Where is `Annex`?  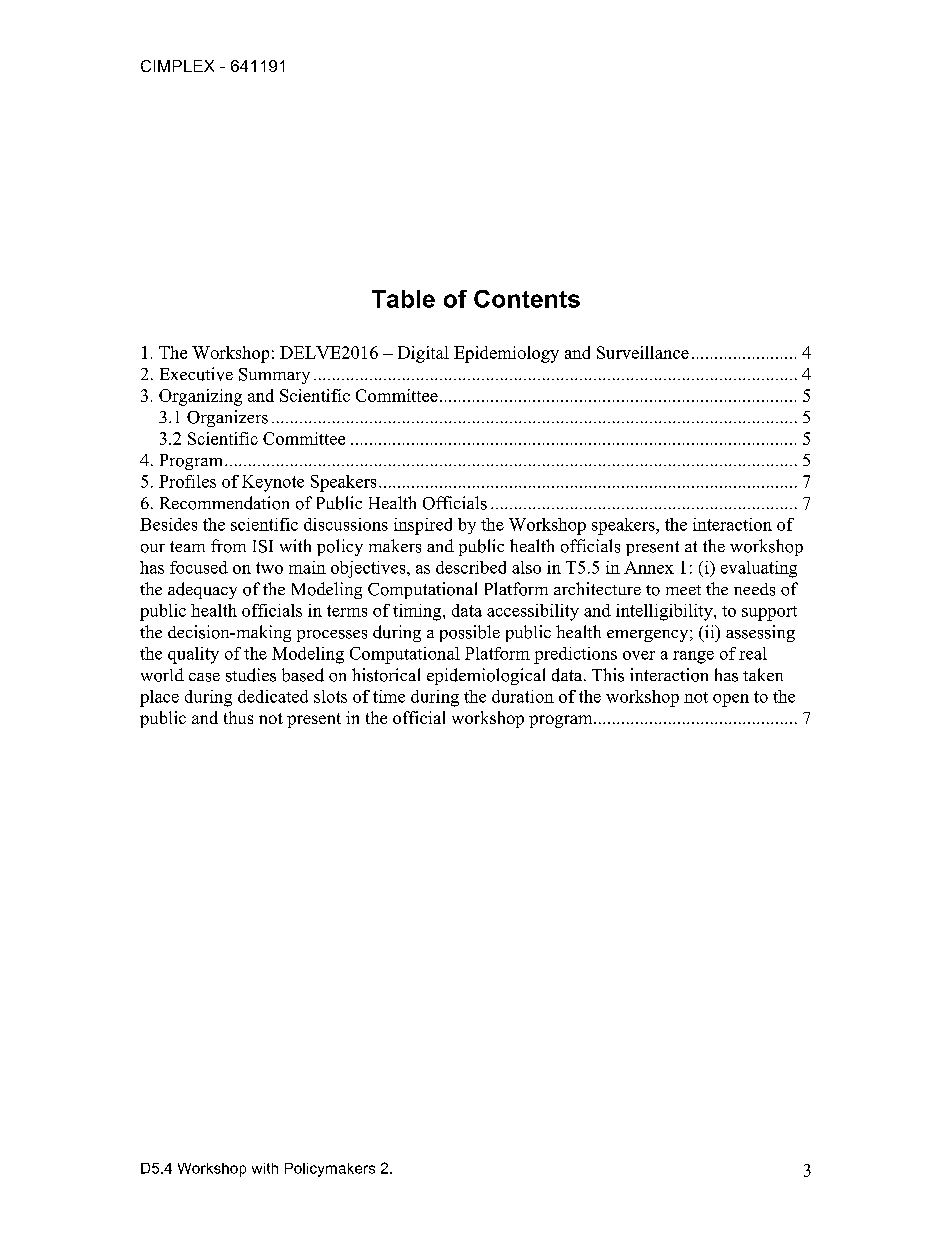
Annex is located at coordinates (649, 567).
